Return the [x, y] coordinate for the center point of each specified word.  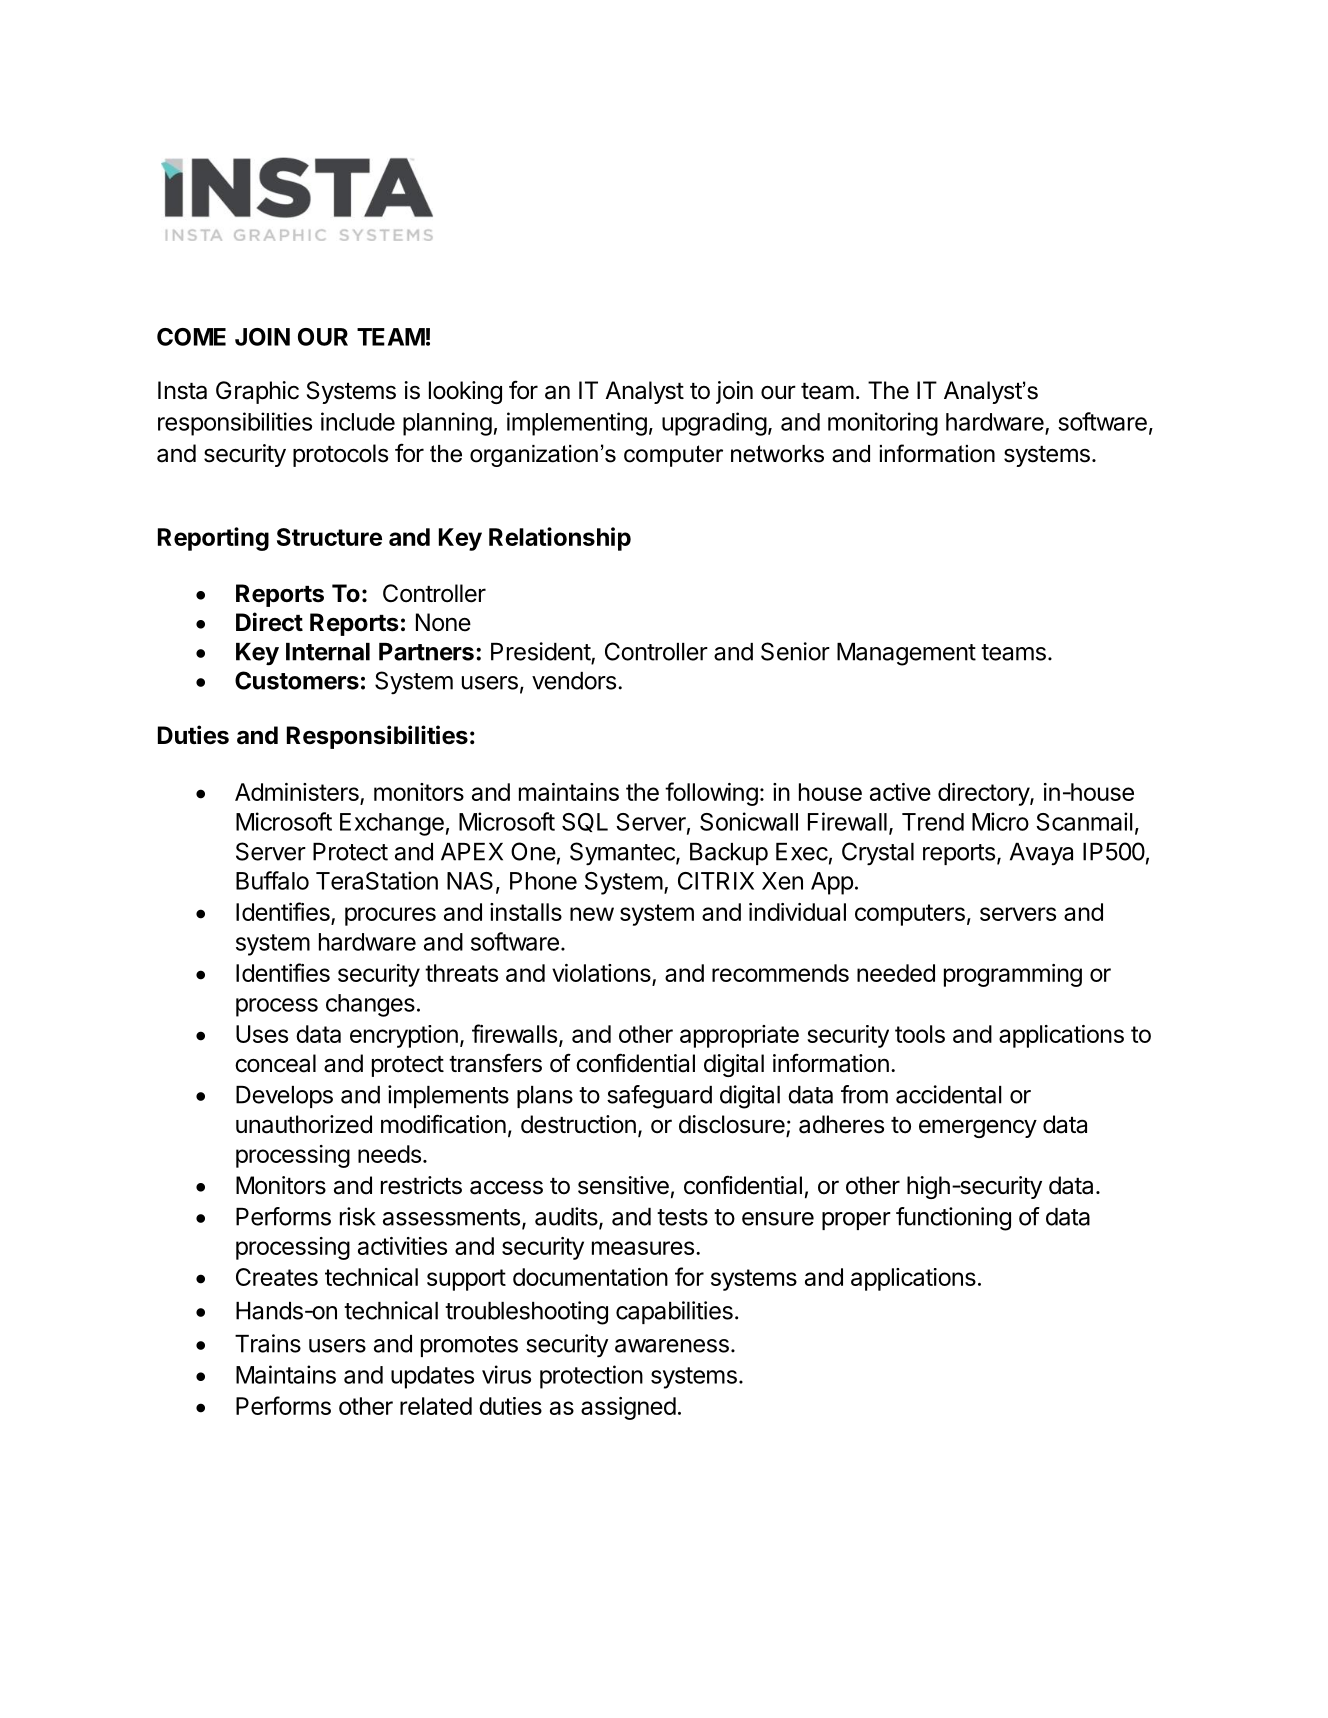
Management [906, 654]
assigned [628, 1408]
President [541, 652]
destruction [578, 1124]
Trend [933, 822]
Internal [328, 652]
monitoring [883, 424]
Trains [268, 1343]
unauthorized [304, 1124]
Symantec [623, 854]
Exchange [392, 824]
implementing [577, 424]
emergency [978, 1128]
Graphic [257, 392]
